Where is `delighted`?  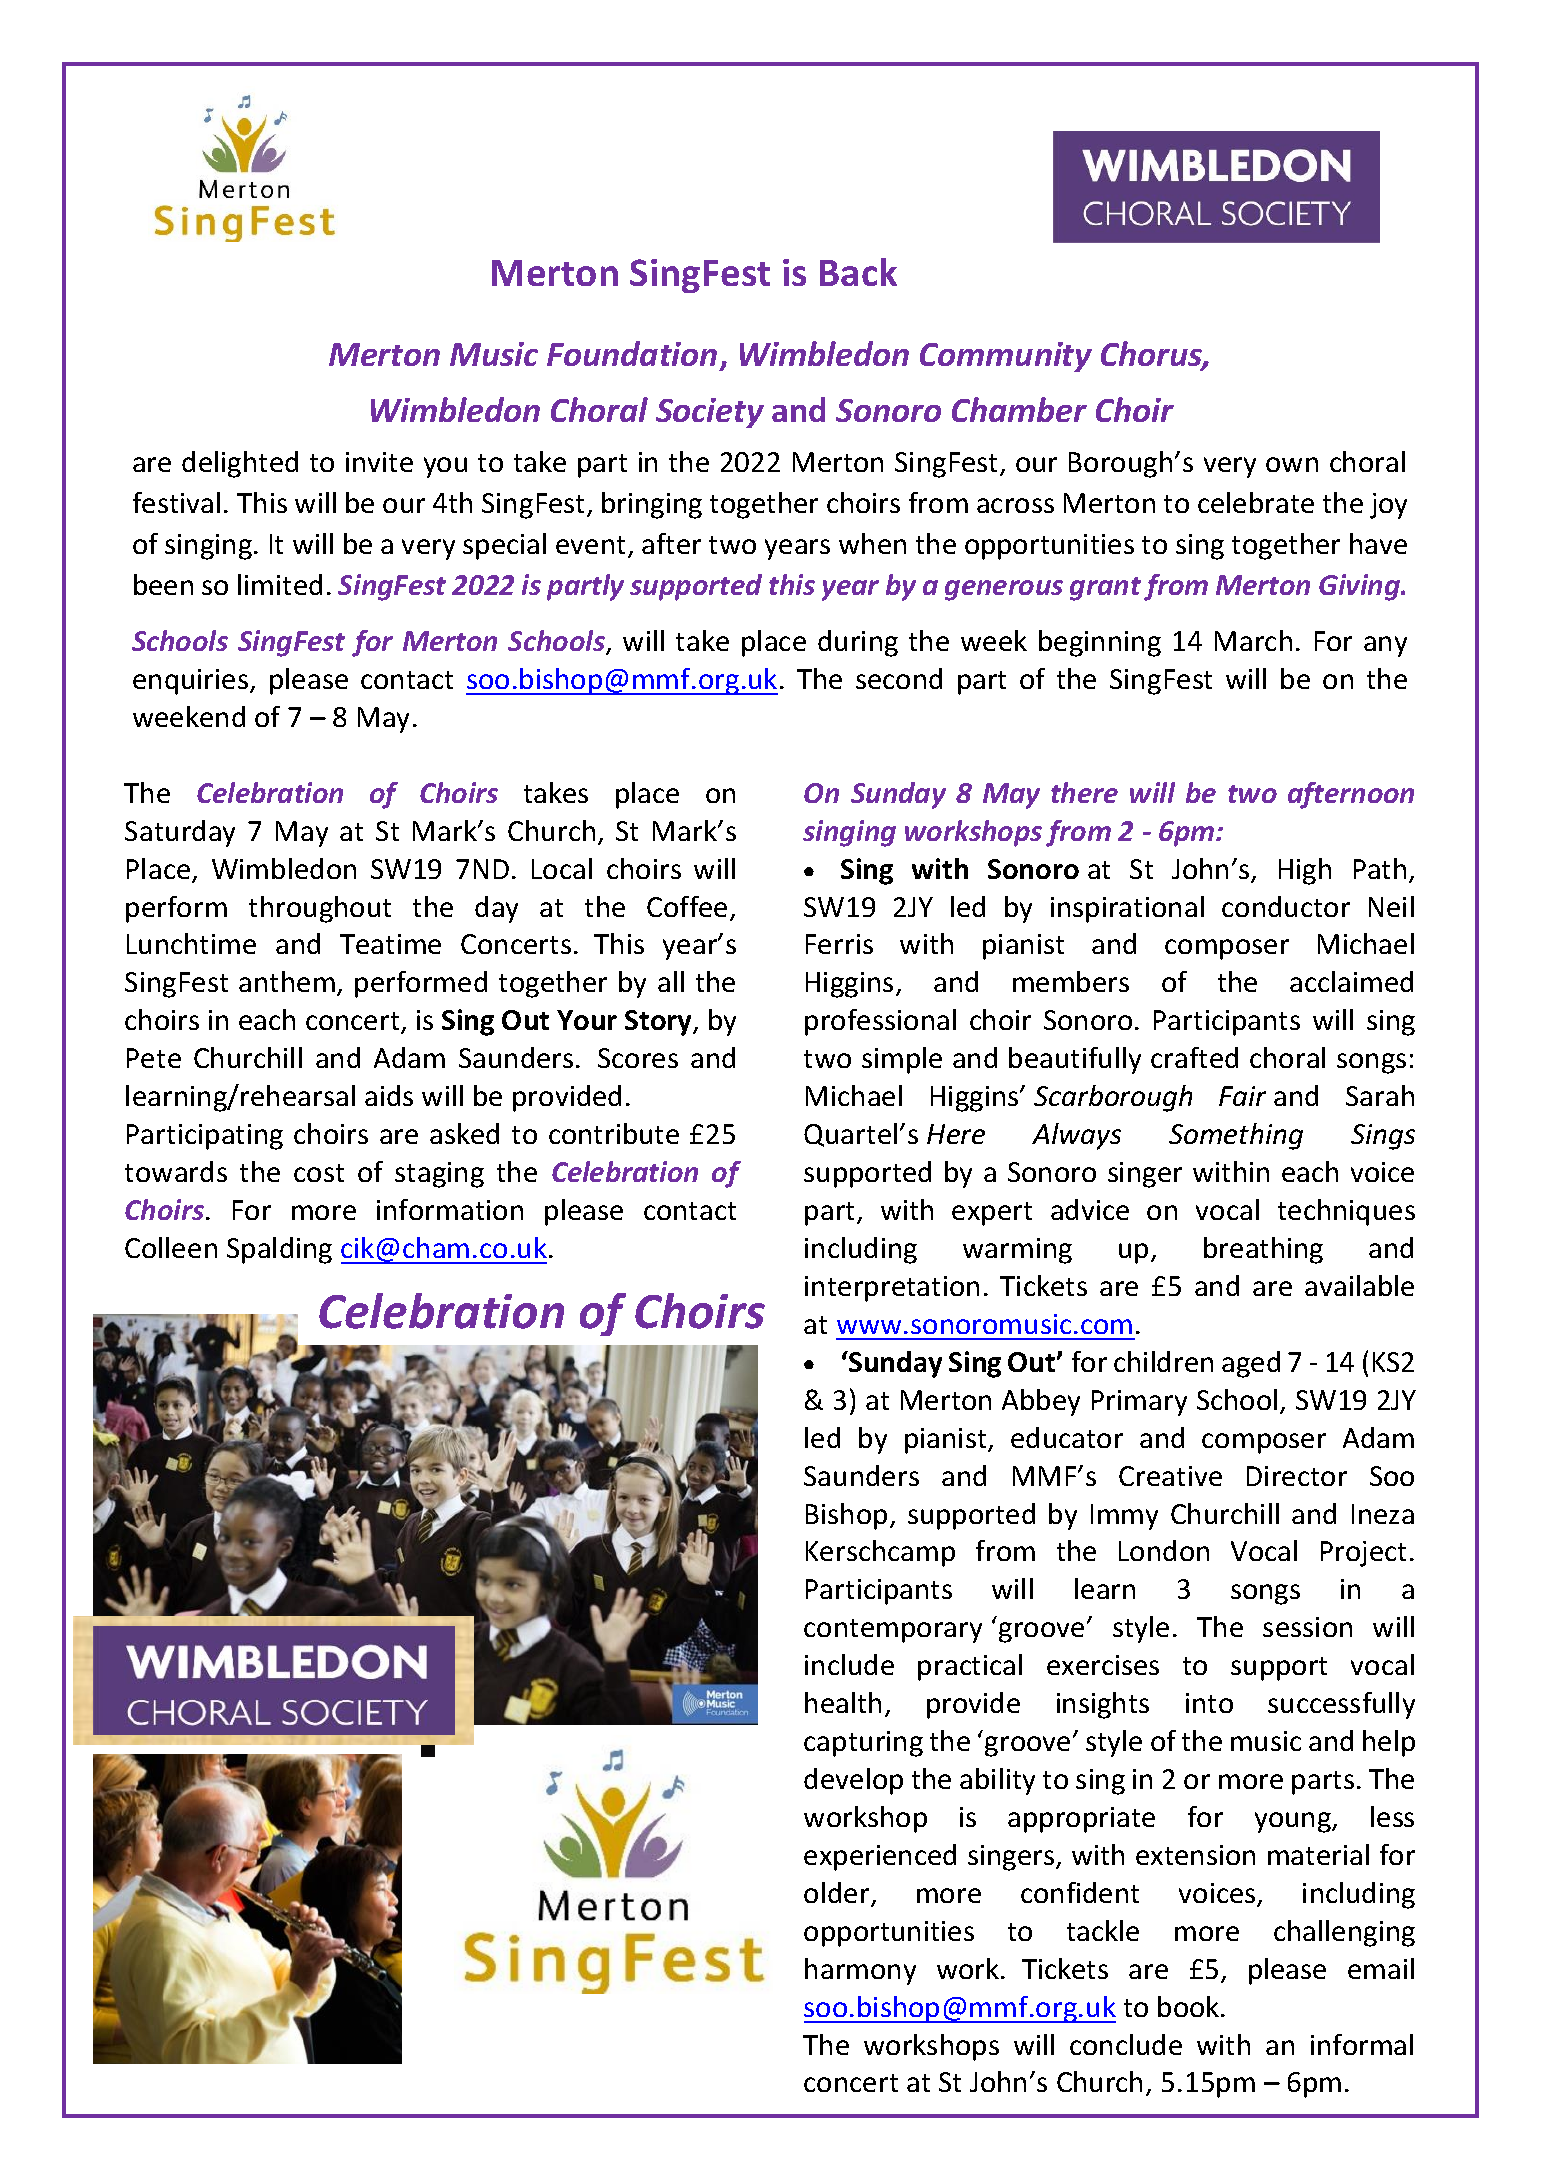
delighted is located at coordinates (240, 464).
